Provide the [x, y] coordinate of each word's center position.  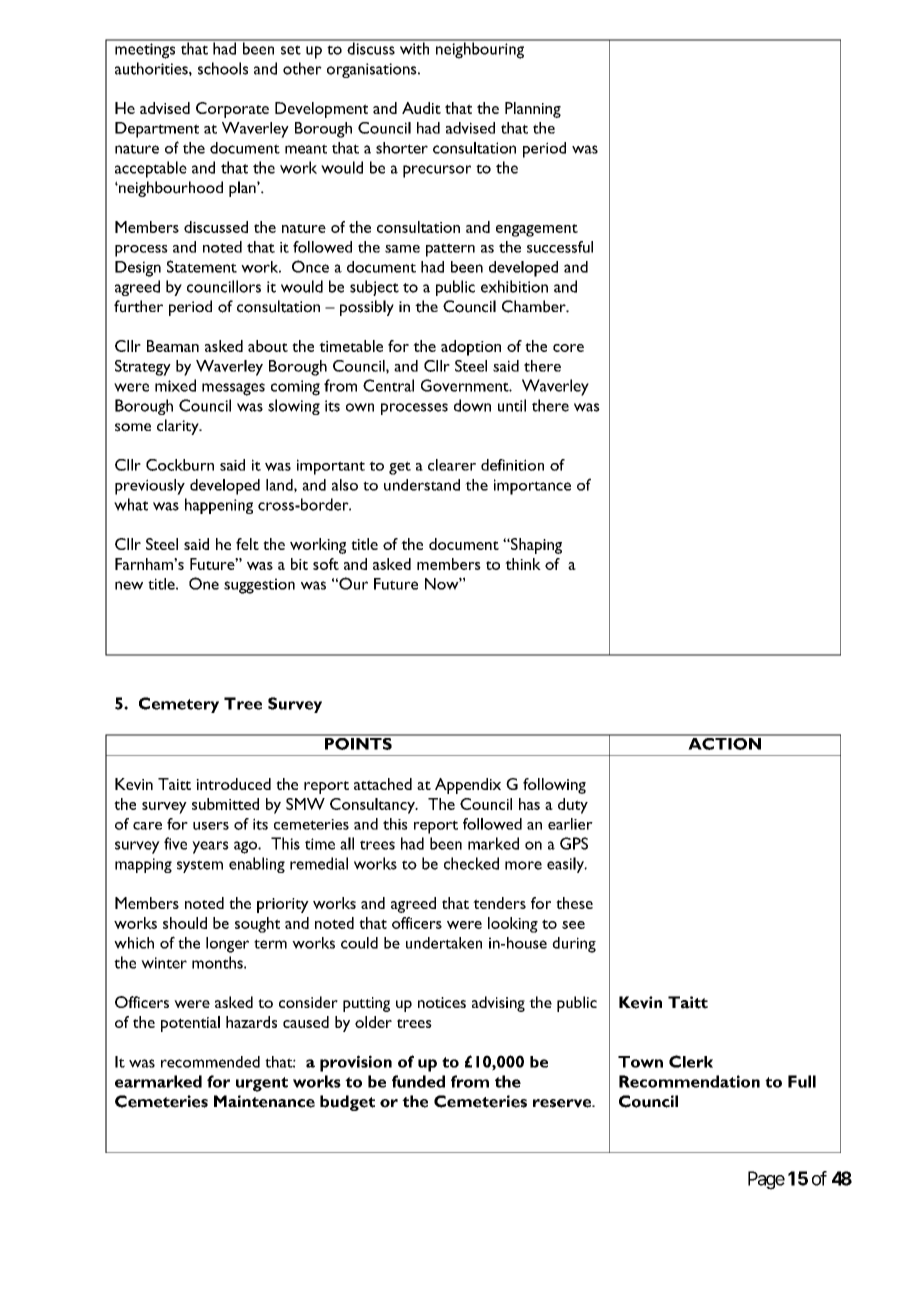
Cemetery [179, 705]
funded [418, 1081]
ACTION [724, 742]
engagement [537, 230]
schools [223, 68]
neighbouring [480, 49]
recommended [210, 1062]
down [472, 405]
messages [233, 389]
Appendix [468, 786]
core [568, 348]
